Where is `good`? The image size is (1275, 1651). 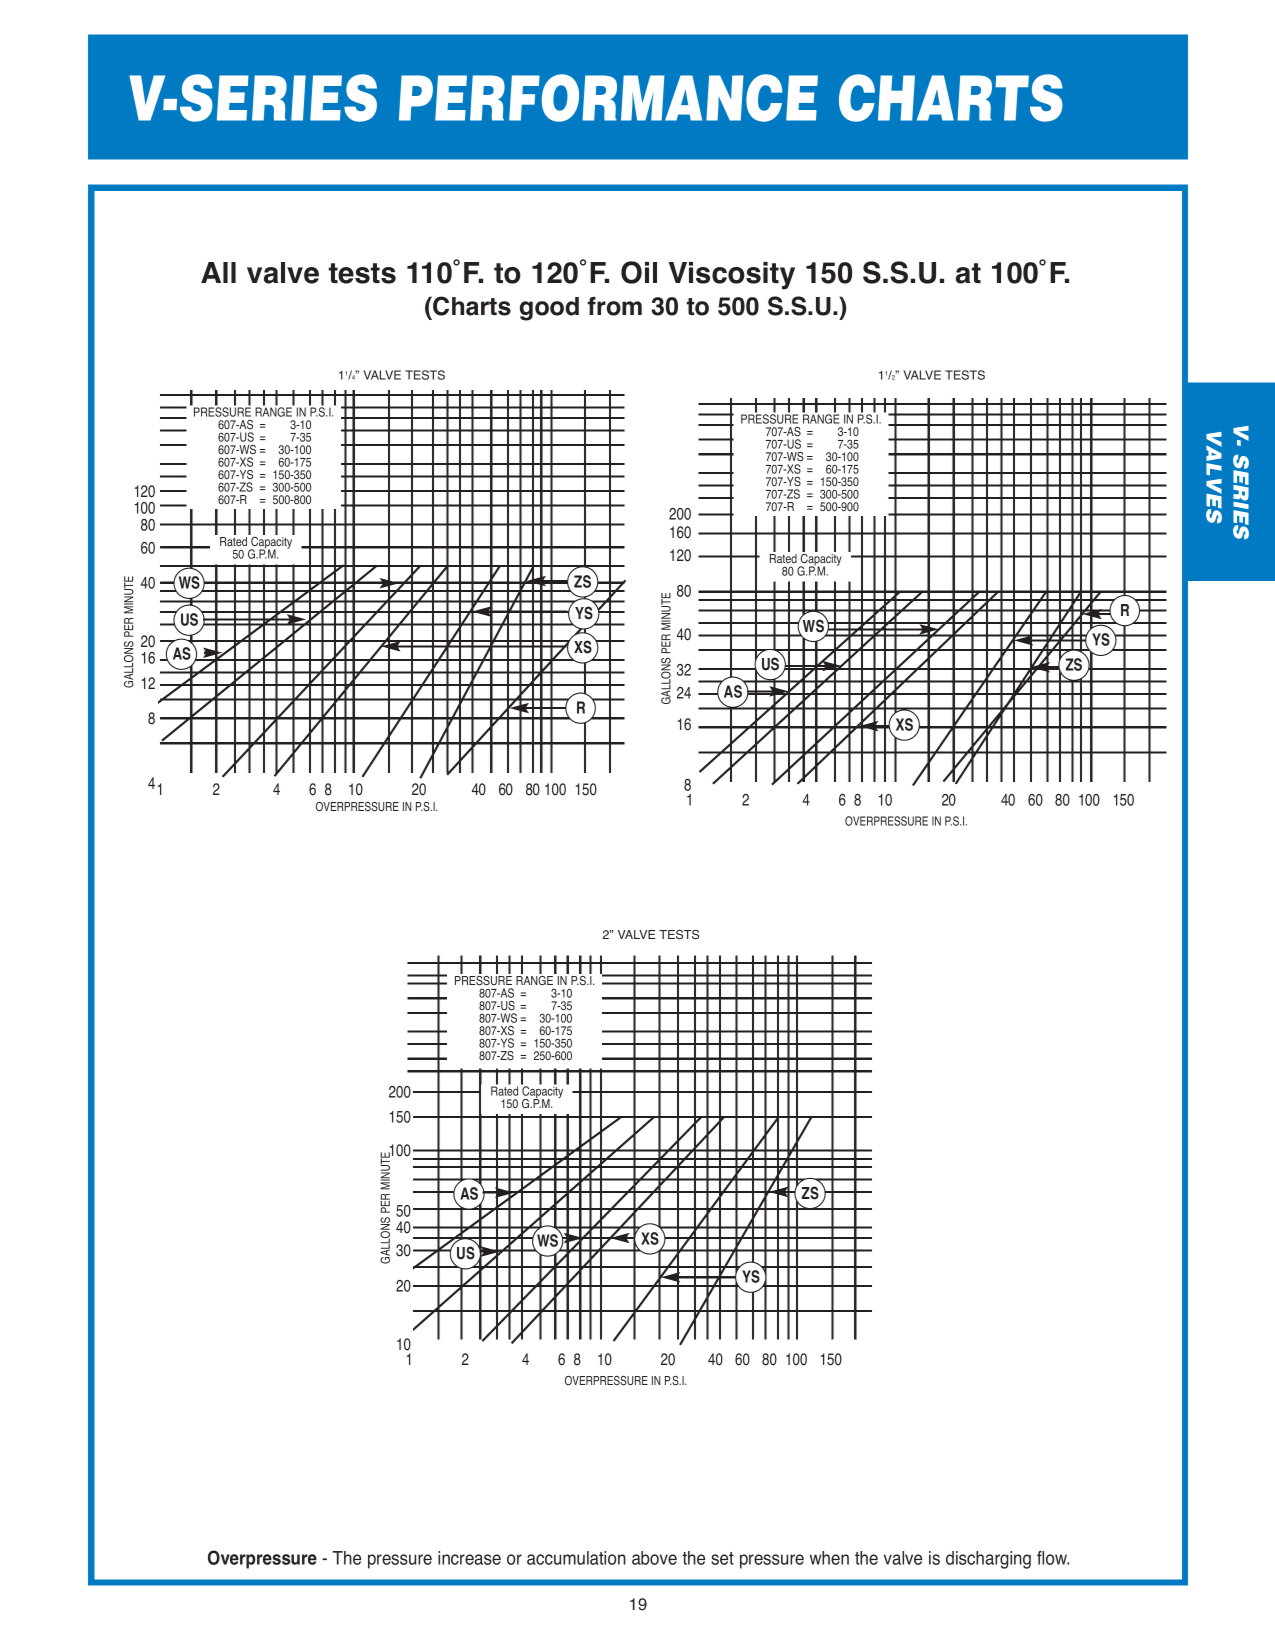
good is located at coordinates (549, 309).
